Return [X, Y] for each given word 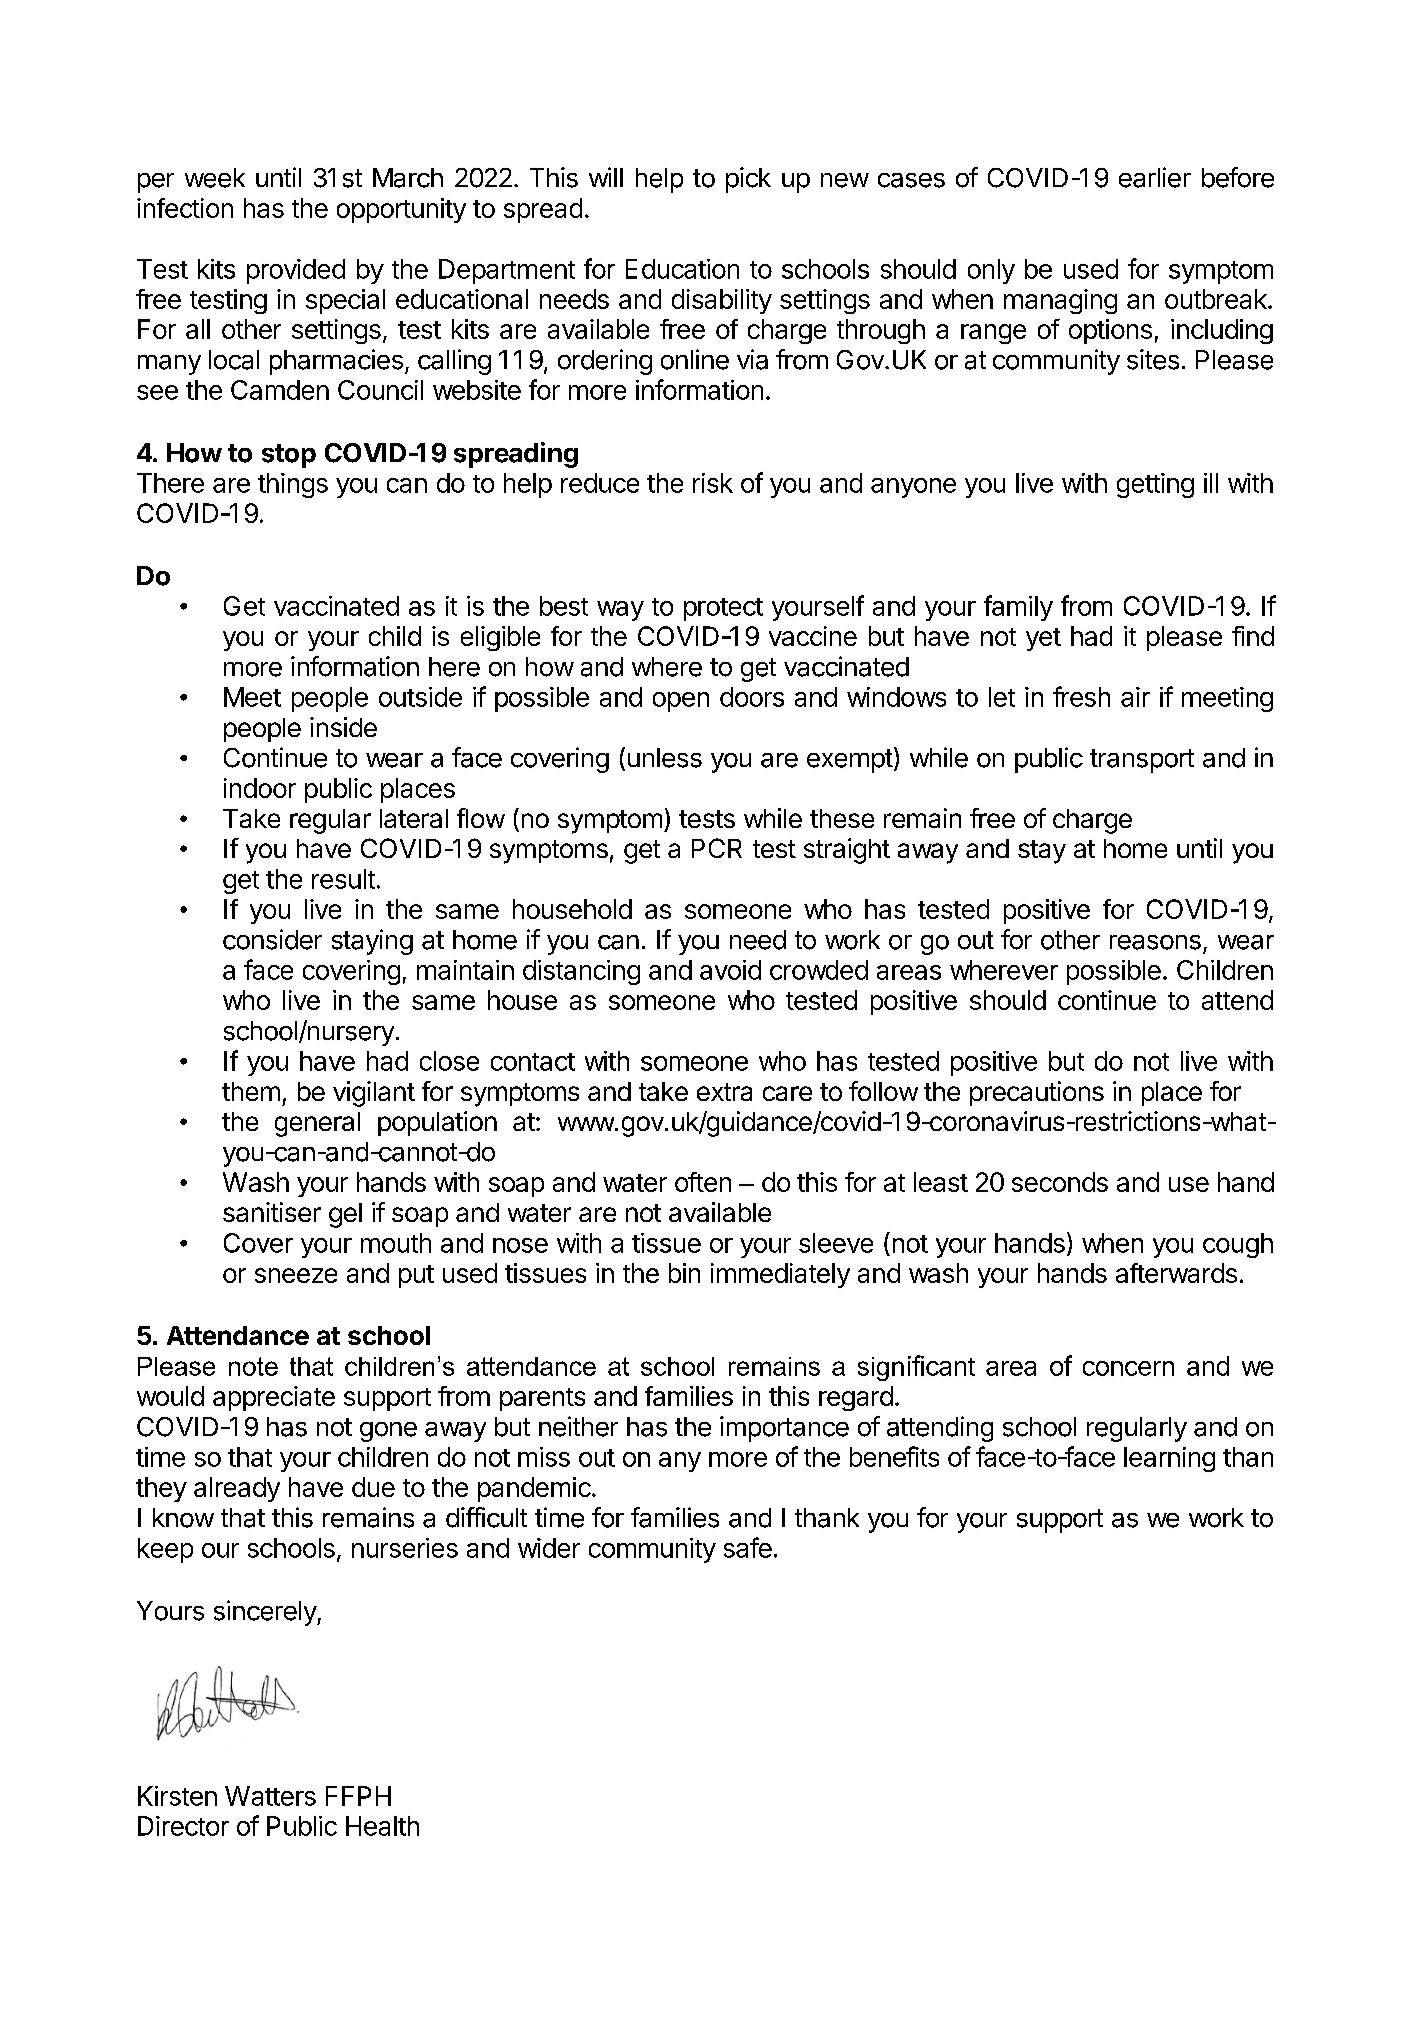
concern [1128, 1368]
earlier [1155, 177]
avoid [730, 970]
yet [1043, 639]
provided [296, 271]
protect [723, 609]
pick [748, 180]
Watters [270, 1796]
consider [272, 939]
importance [784, 1429]
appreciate [274, 1398]
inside [343, 727]
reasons [1155, 942]
